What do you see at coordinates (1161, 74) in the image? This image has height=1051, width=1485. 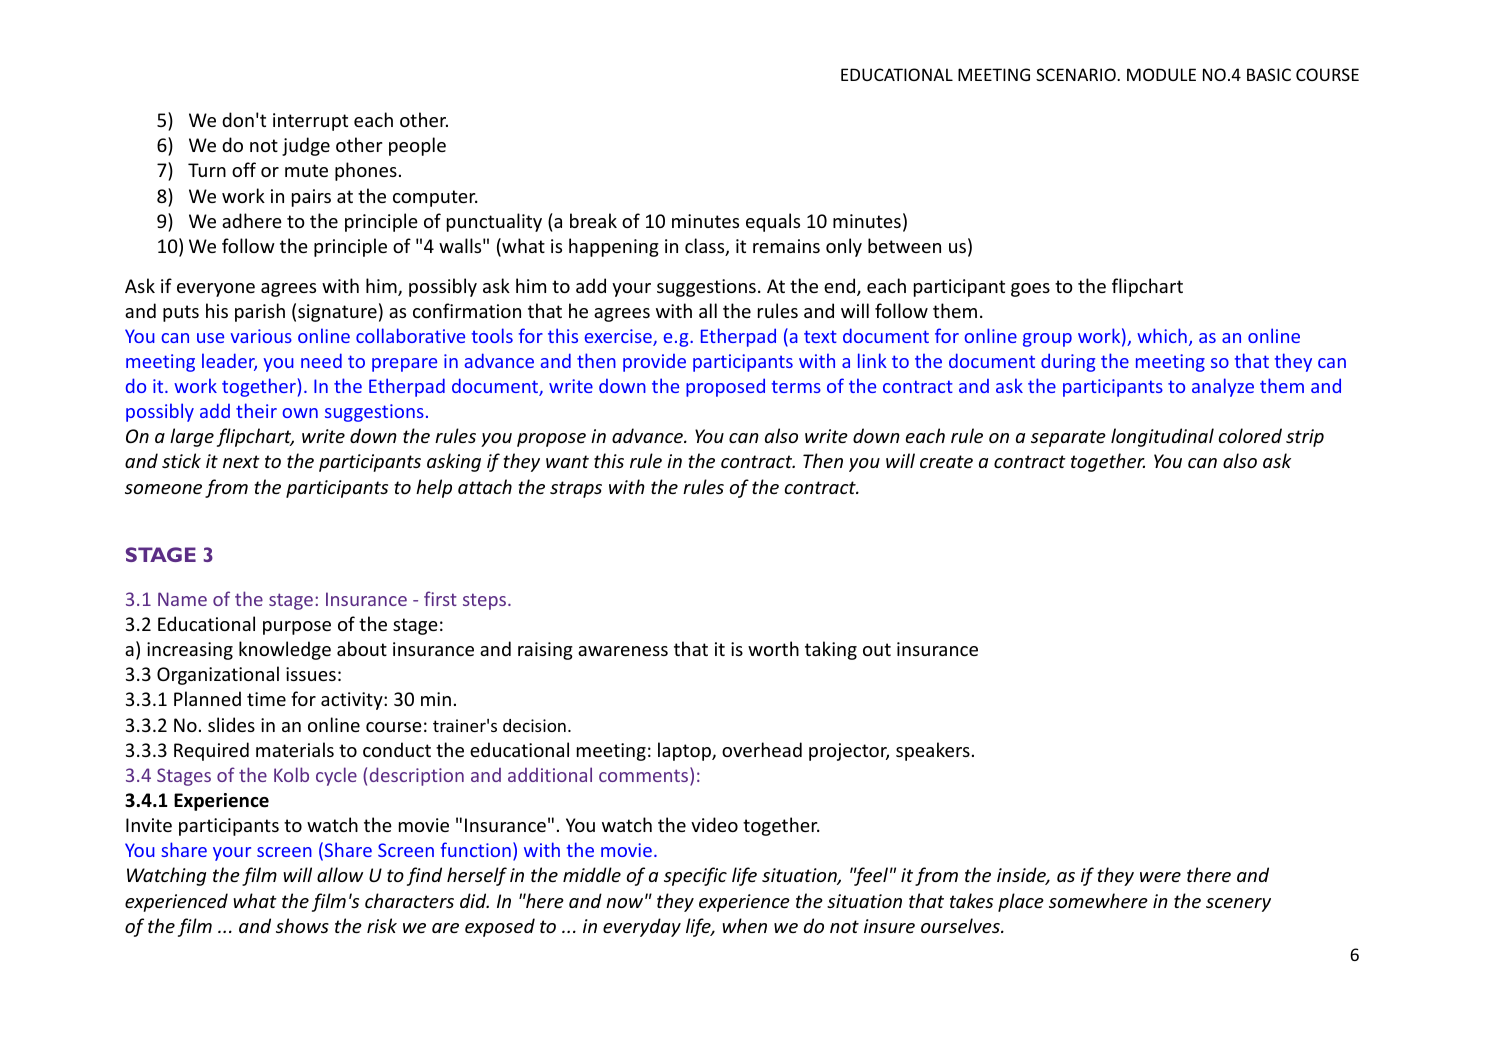 I see `MODULE` at bounding box center [1161, 74].
